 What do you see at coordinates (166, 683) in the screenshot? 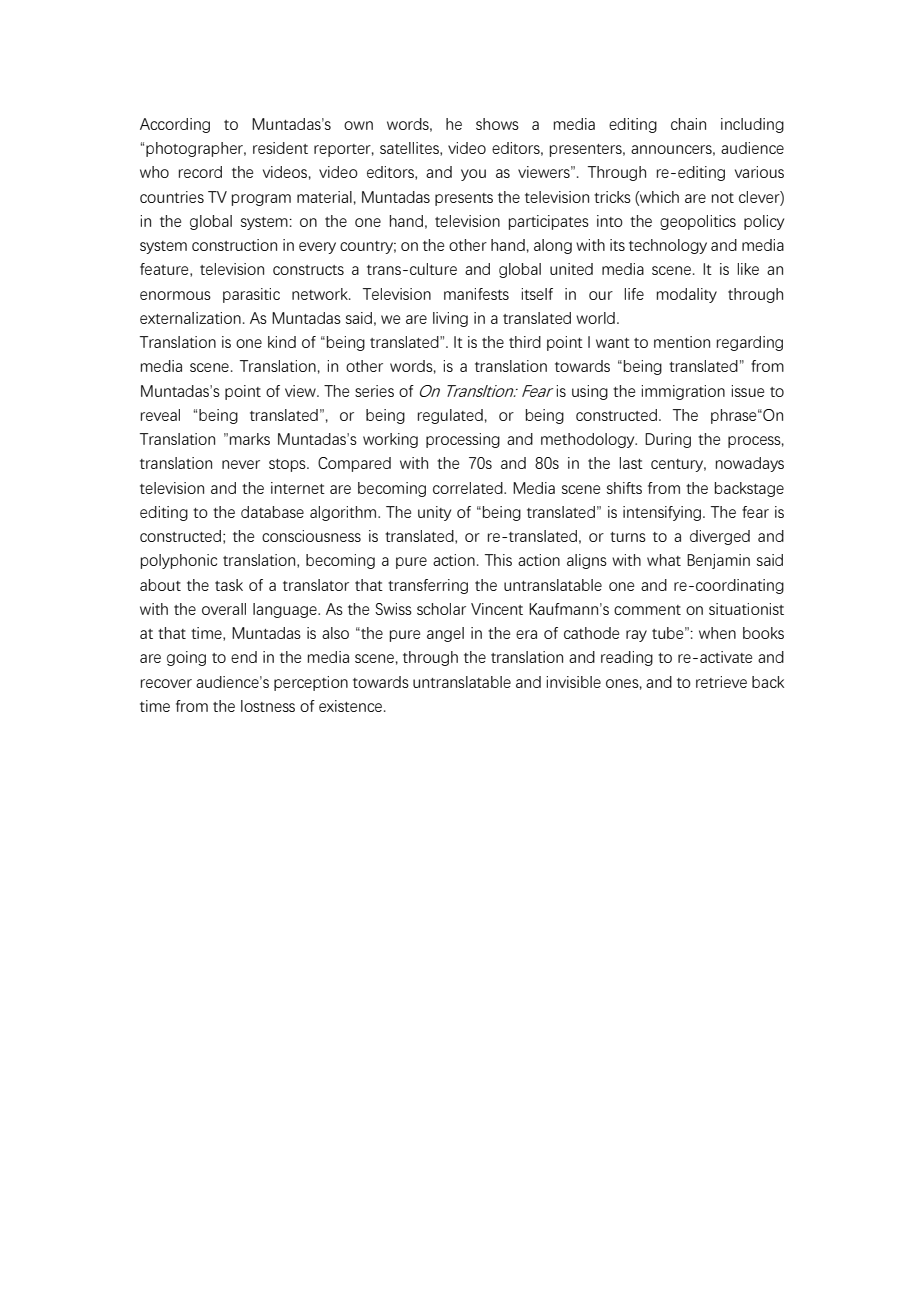
I see `recover` at bounding box center [166, 683].
